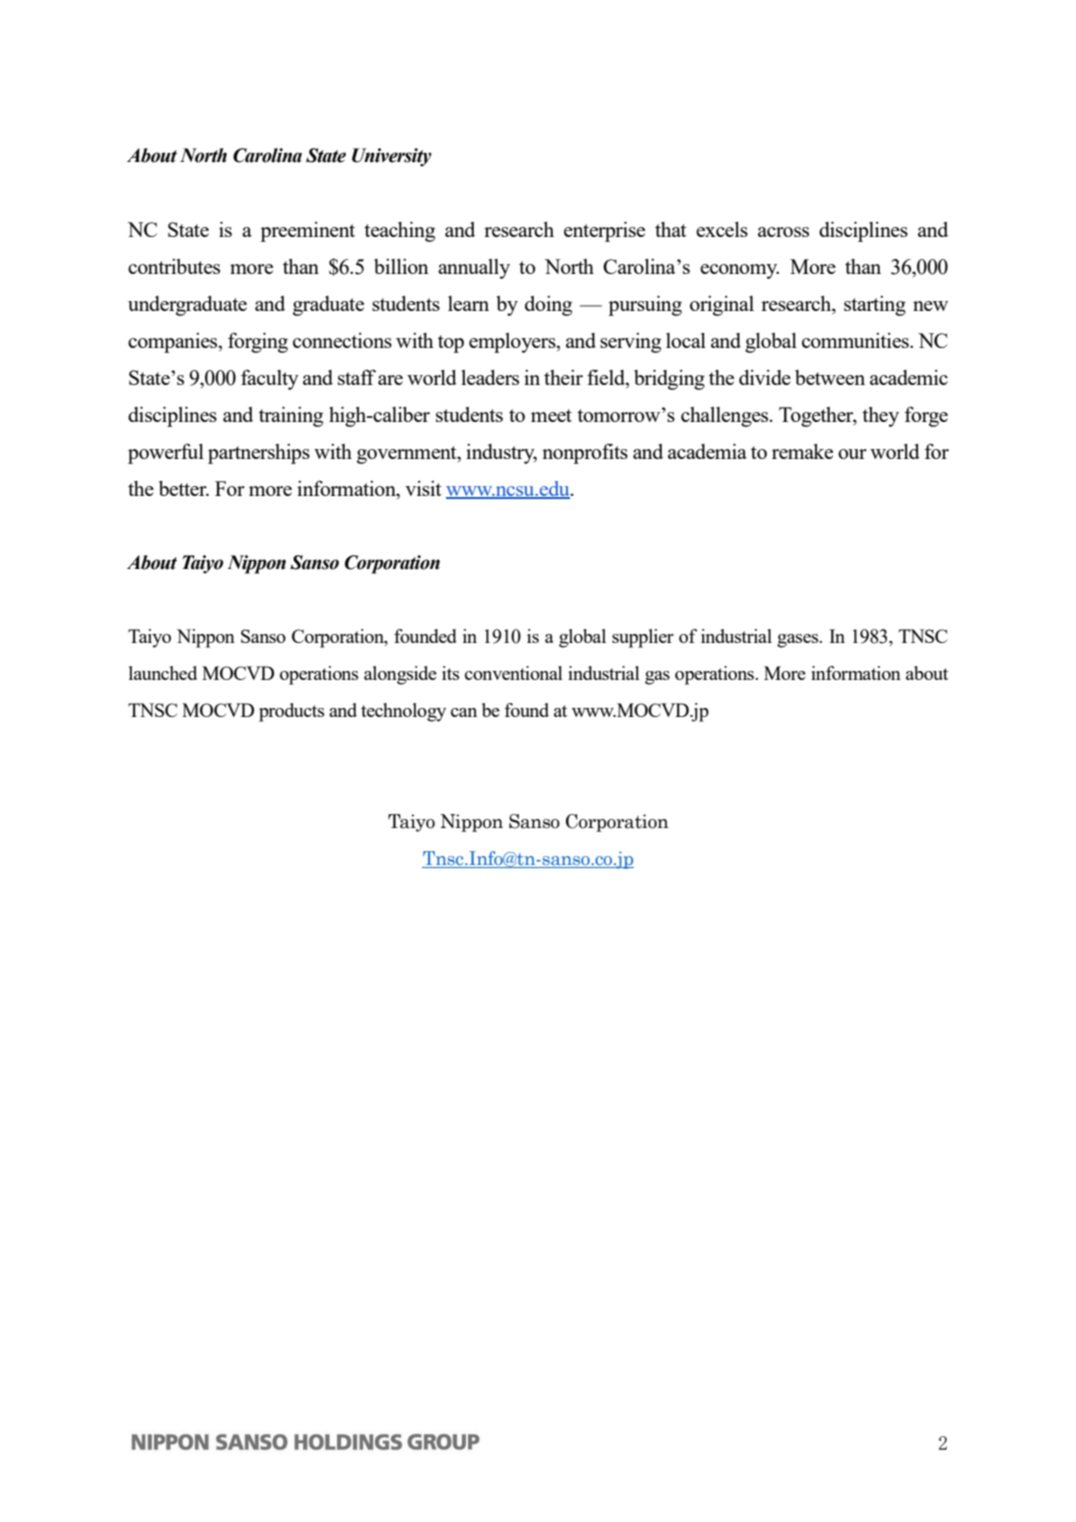 This image has height=1522, width=1076. What do you see at coordinates (799, 641) in the image?
I see `gases` at bounding box center [799, 641].
